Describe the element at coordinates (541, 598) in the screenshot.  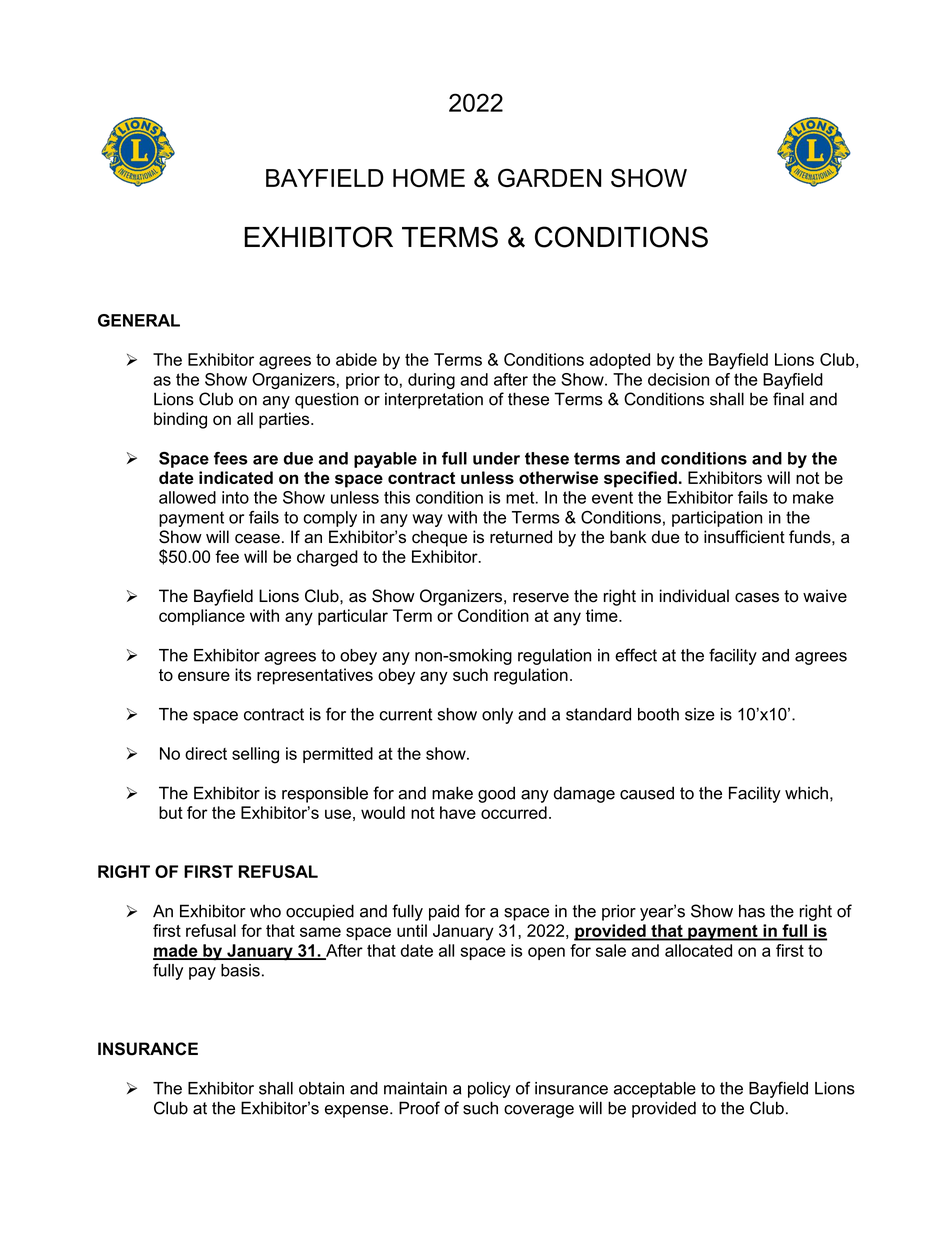
I see `reserve` at that location.
